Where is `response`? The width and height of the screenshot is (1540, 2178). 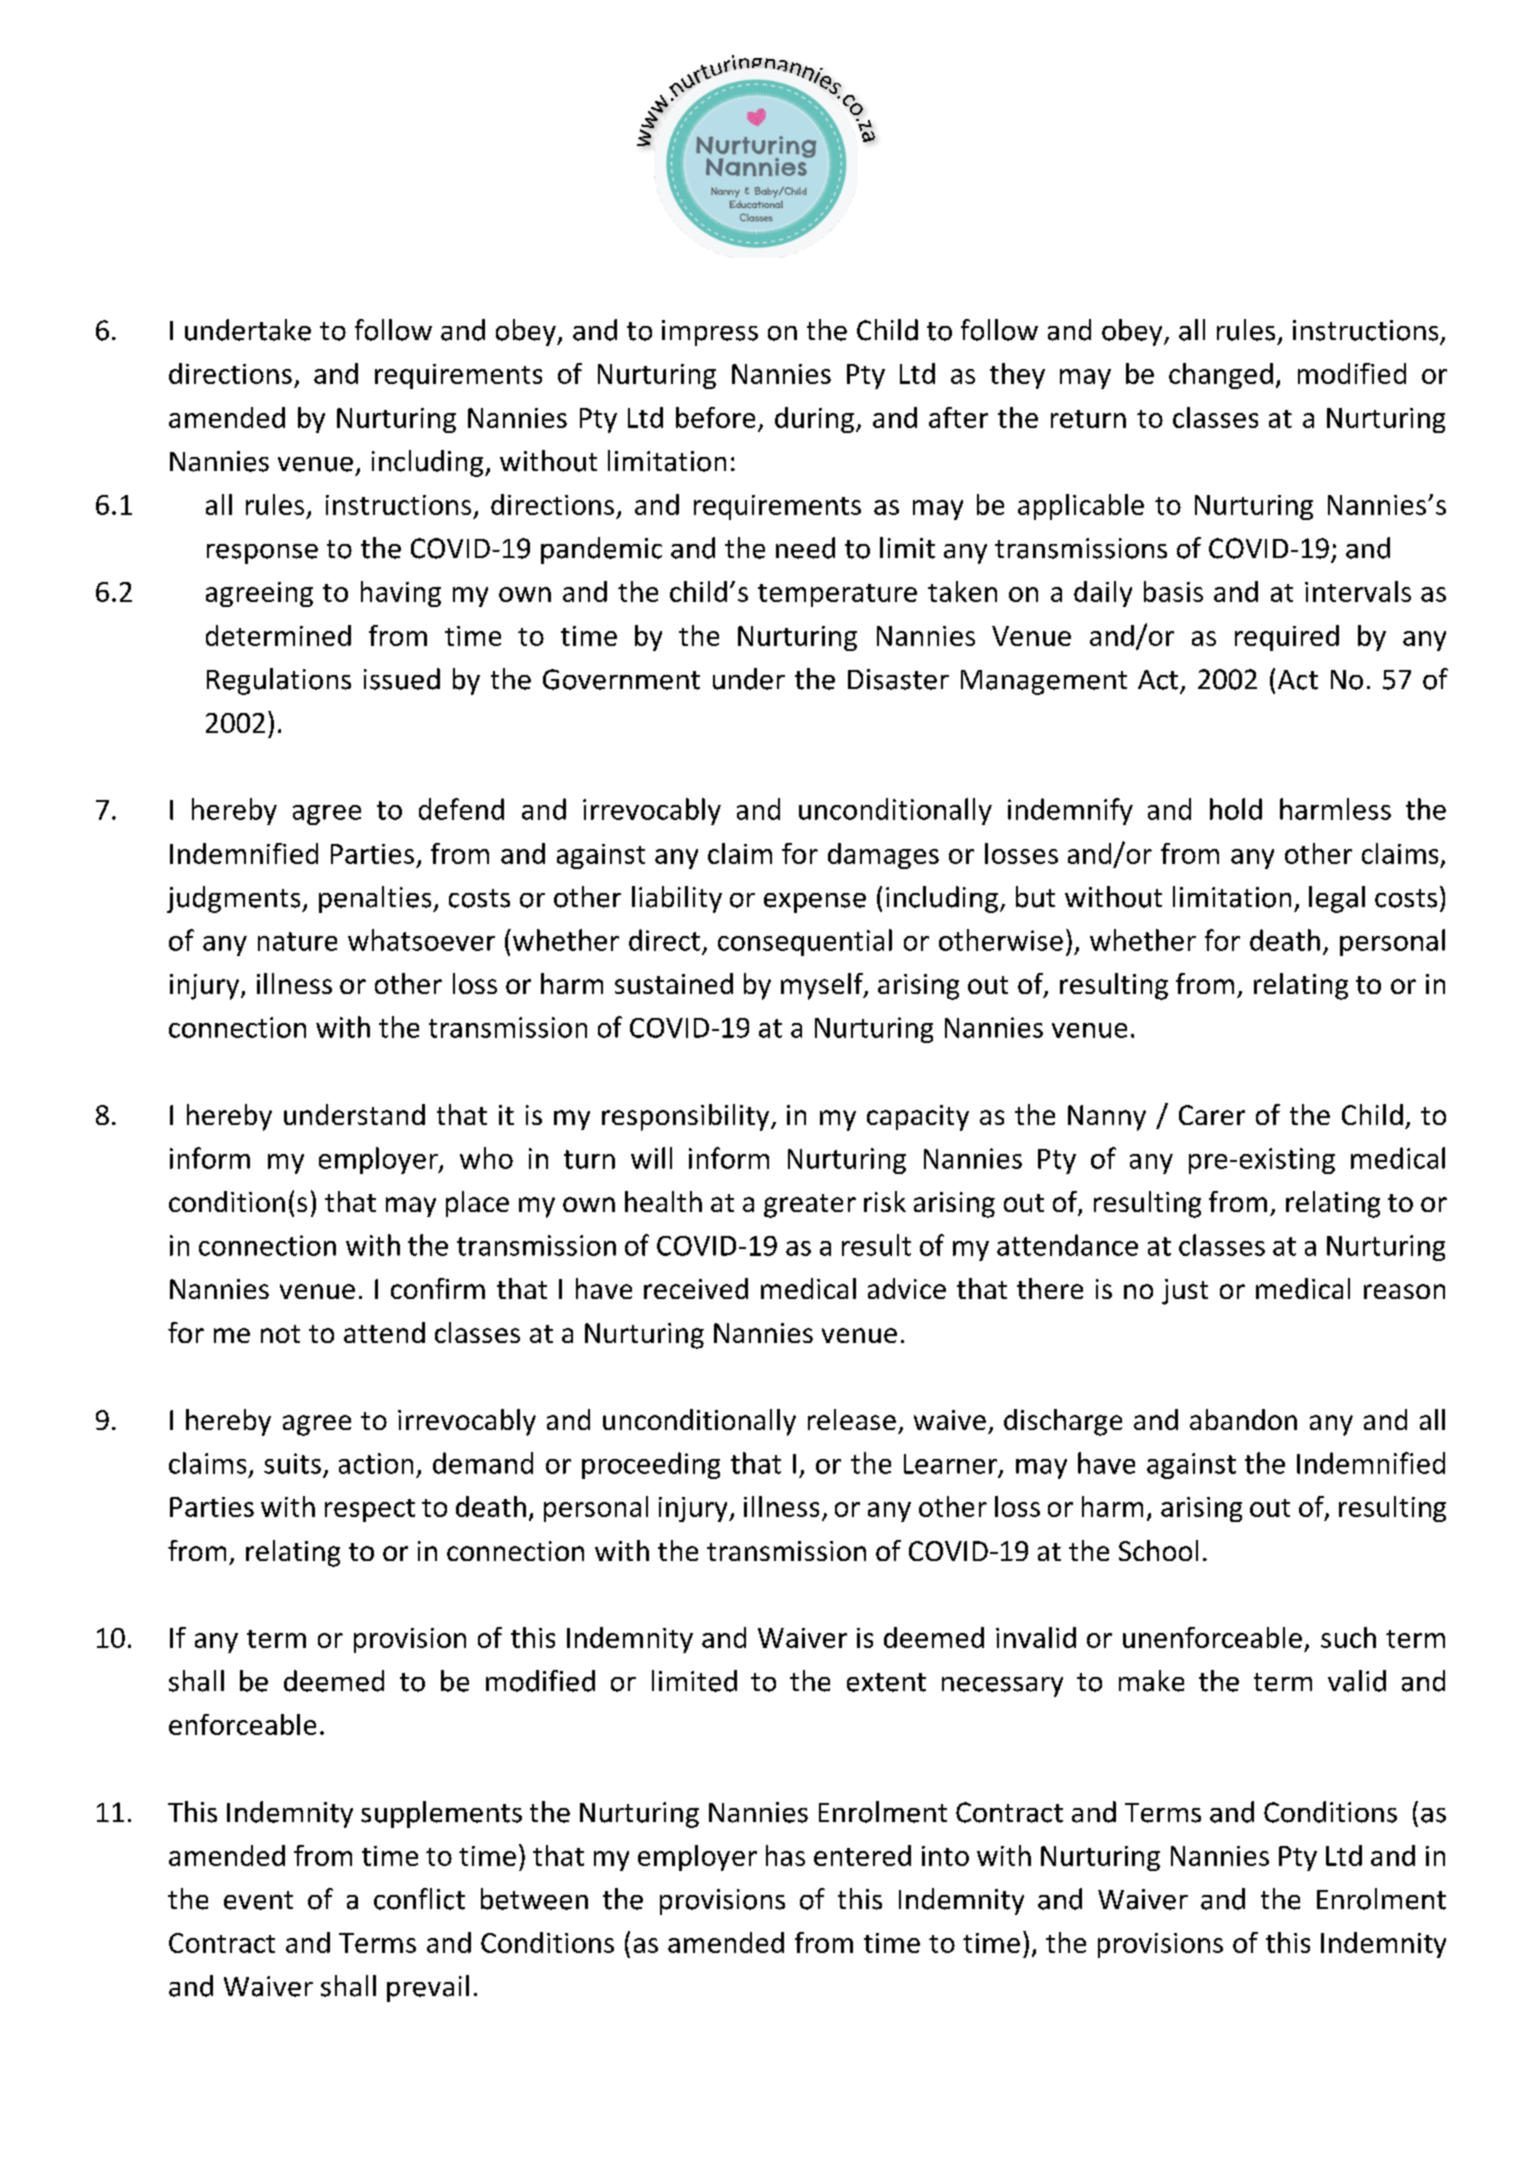 response is located at coordinates (262, 554).
